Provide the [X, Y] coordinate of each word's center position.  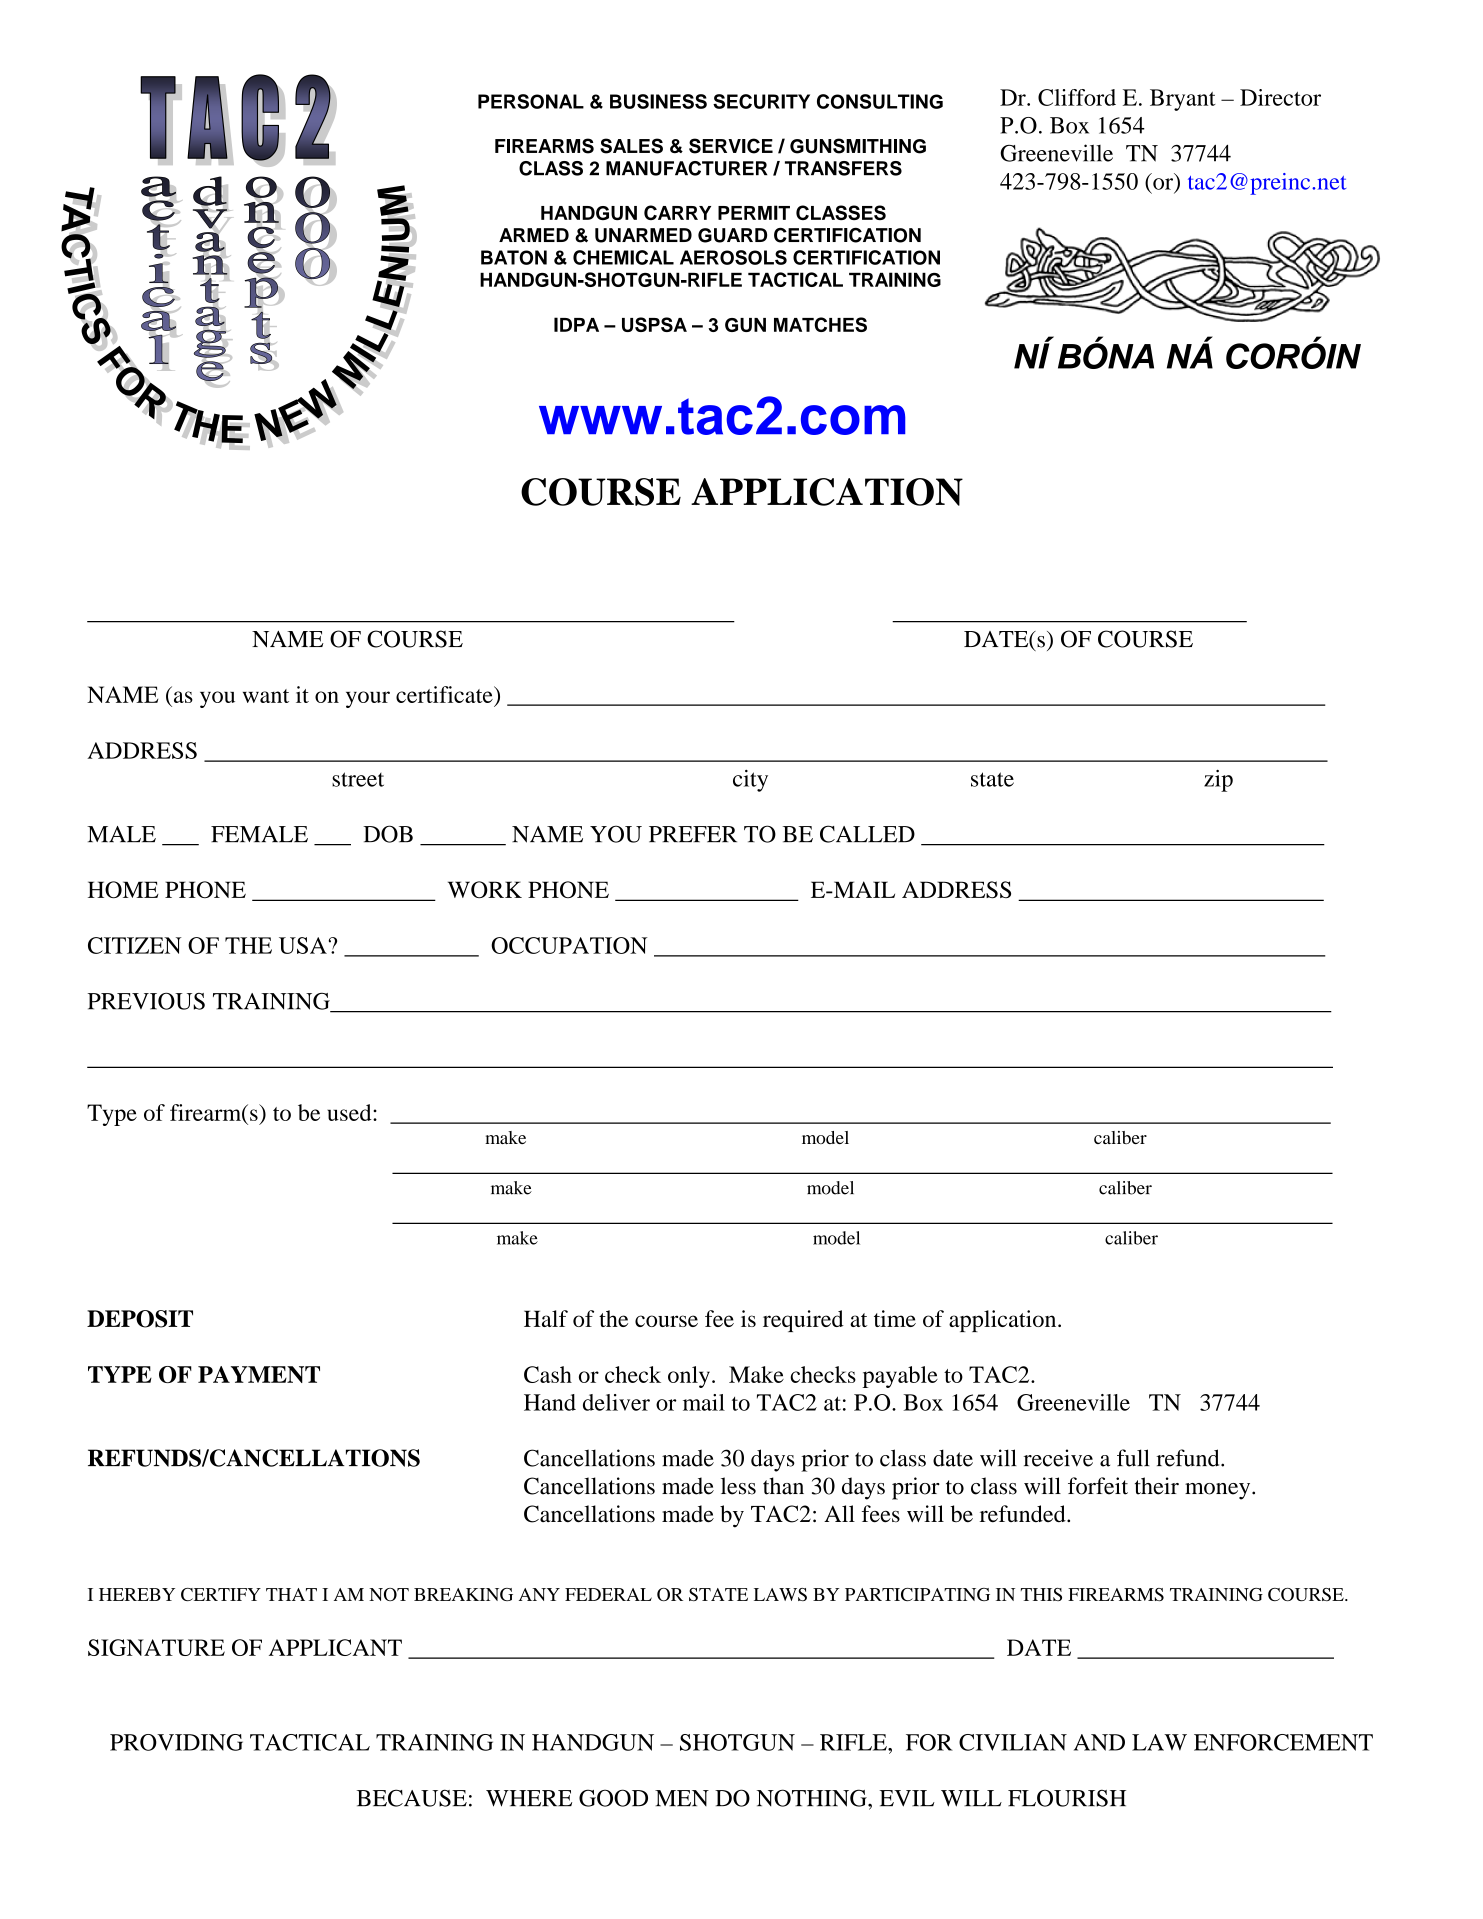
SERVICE [731, 146]
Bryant [1183, 100]
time [895, 1318]
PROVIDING [176, 1742]
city [750, 781]
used [351, 1112]
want [266, 696]
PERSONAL [531, 101]
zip [1218, 781]
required [803, 1321]
